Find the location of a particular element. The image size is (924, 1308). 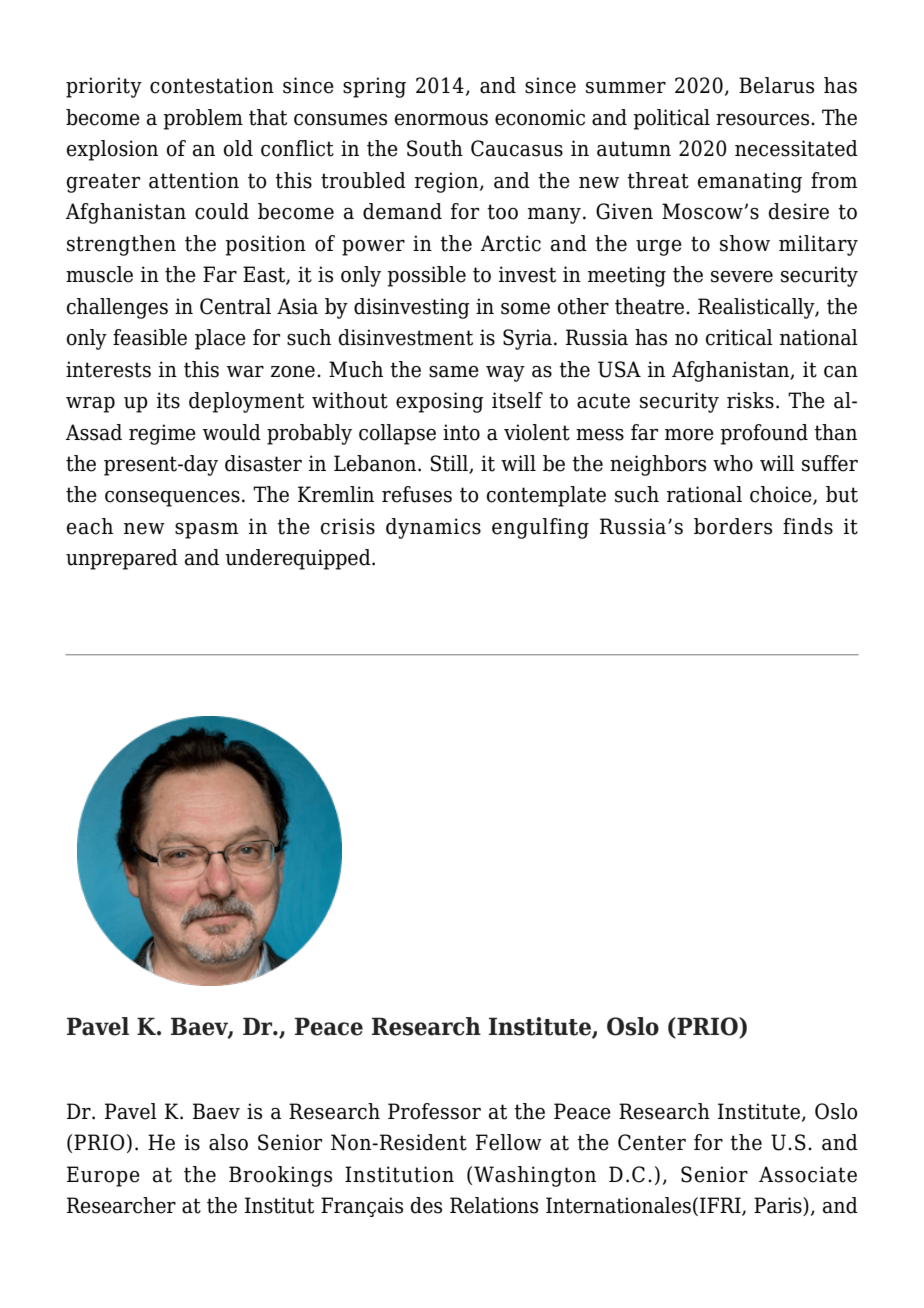

consequences is located at coordinates (172, 499).
